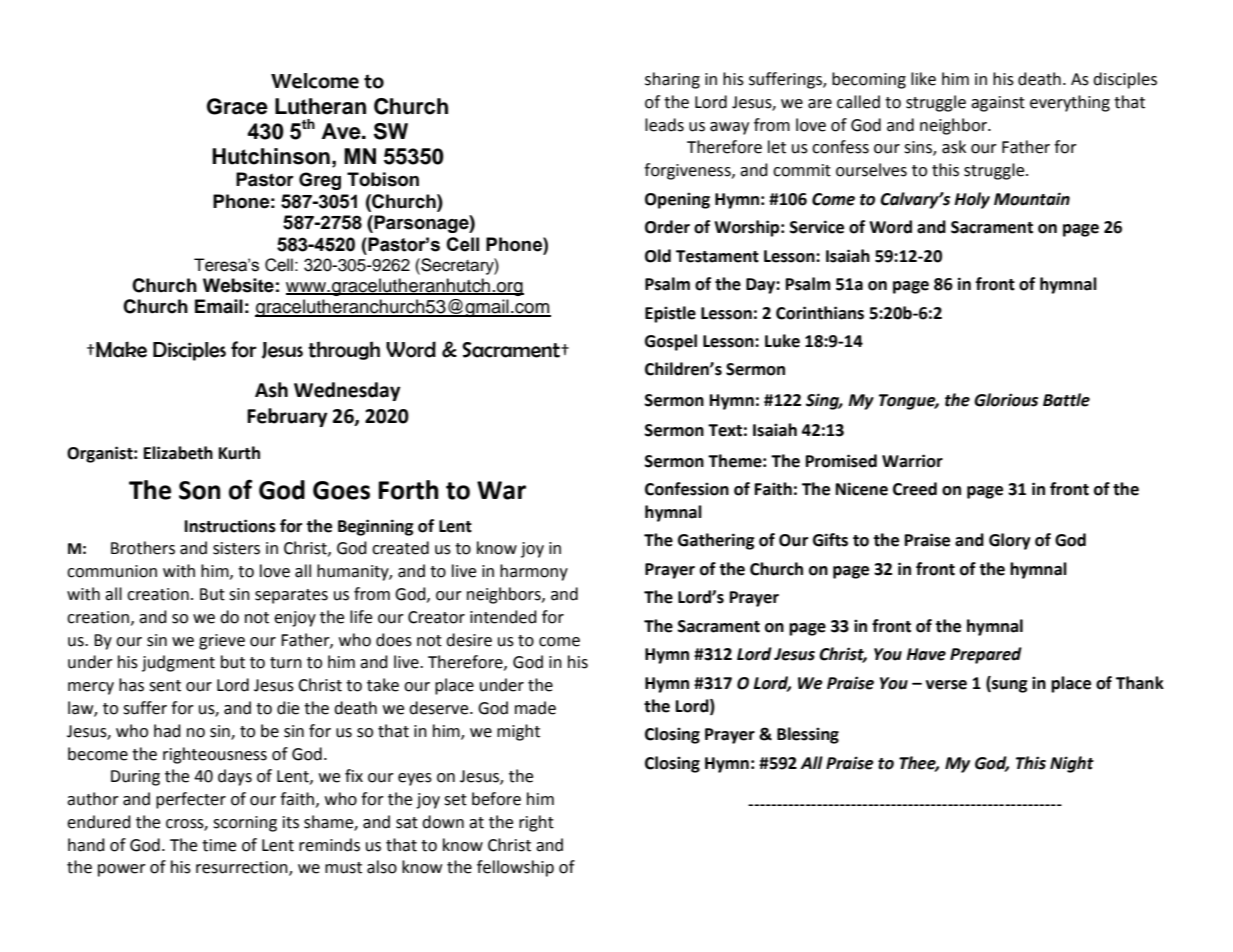 The height and width of the screenshot is (952, 1233). I want to click on Creed, so click(915, 489).
